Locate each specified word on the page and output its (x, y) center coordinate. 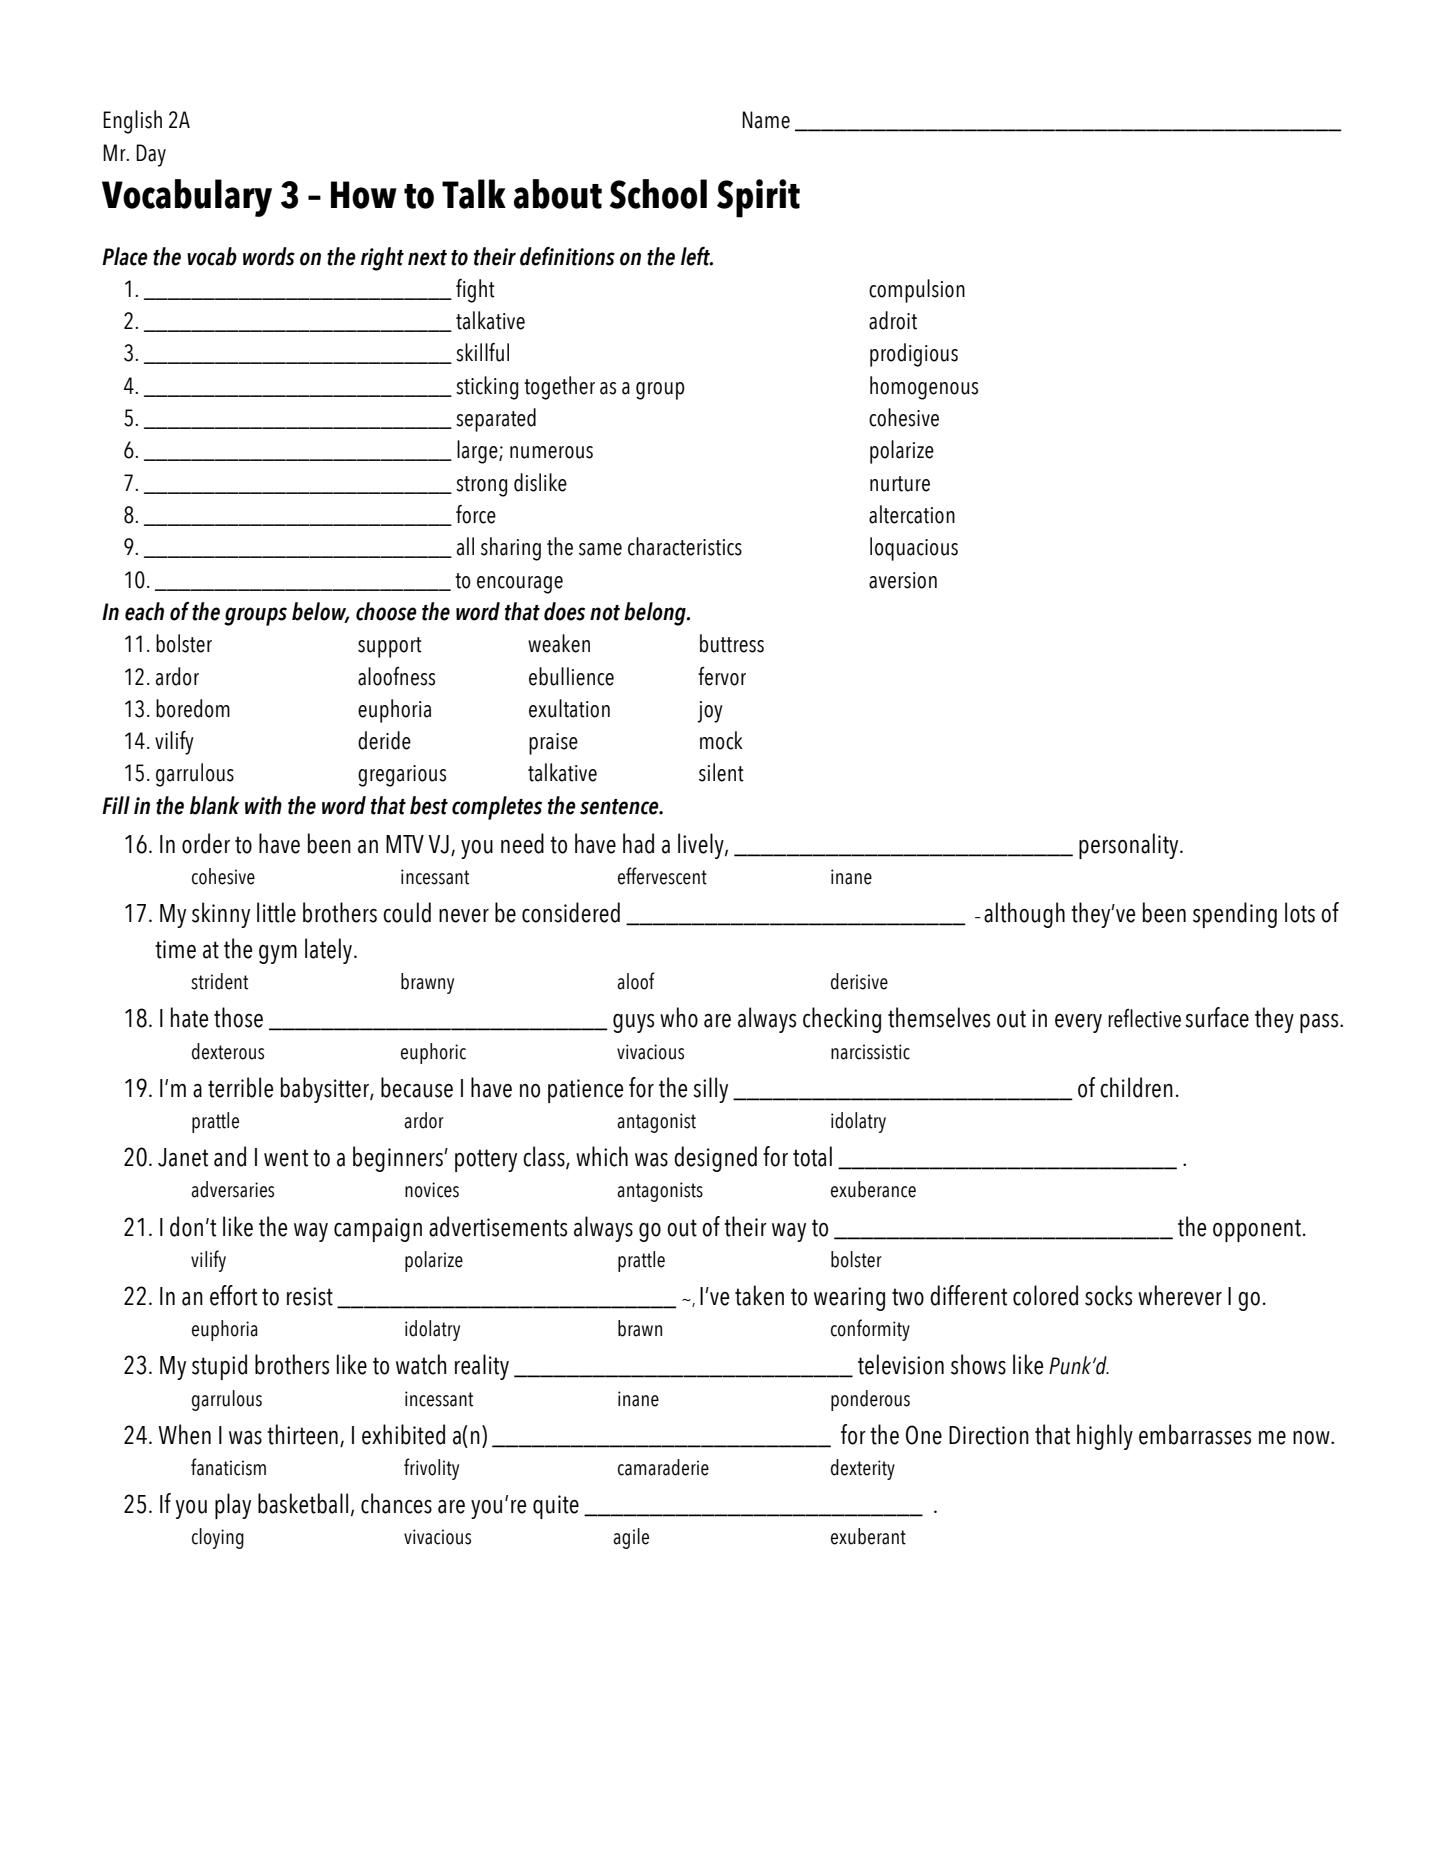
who (679, 1017)
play (233, 1506)
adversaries (232, 1189)
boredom (193, 708)
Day (151, 155)
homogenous (924, 388)
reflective (1144, 1018)
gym (278, 954)
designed (715, 1159)
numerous (551, 452)
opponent (1257, 1230)
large (478, 452)
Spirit (758, 198)
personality (1130, 846)
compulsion (917, 291)
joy (710, 712)
